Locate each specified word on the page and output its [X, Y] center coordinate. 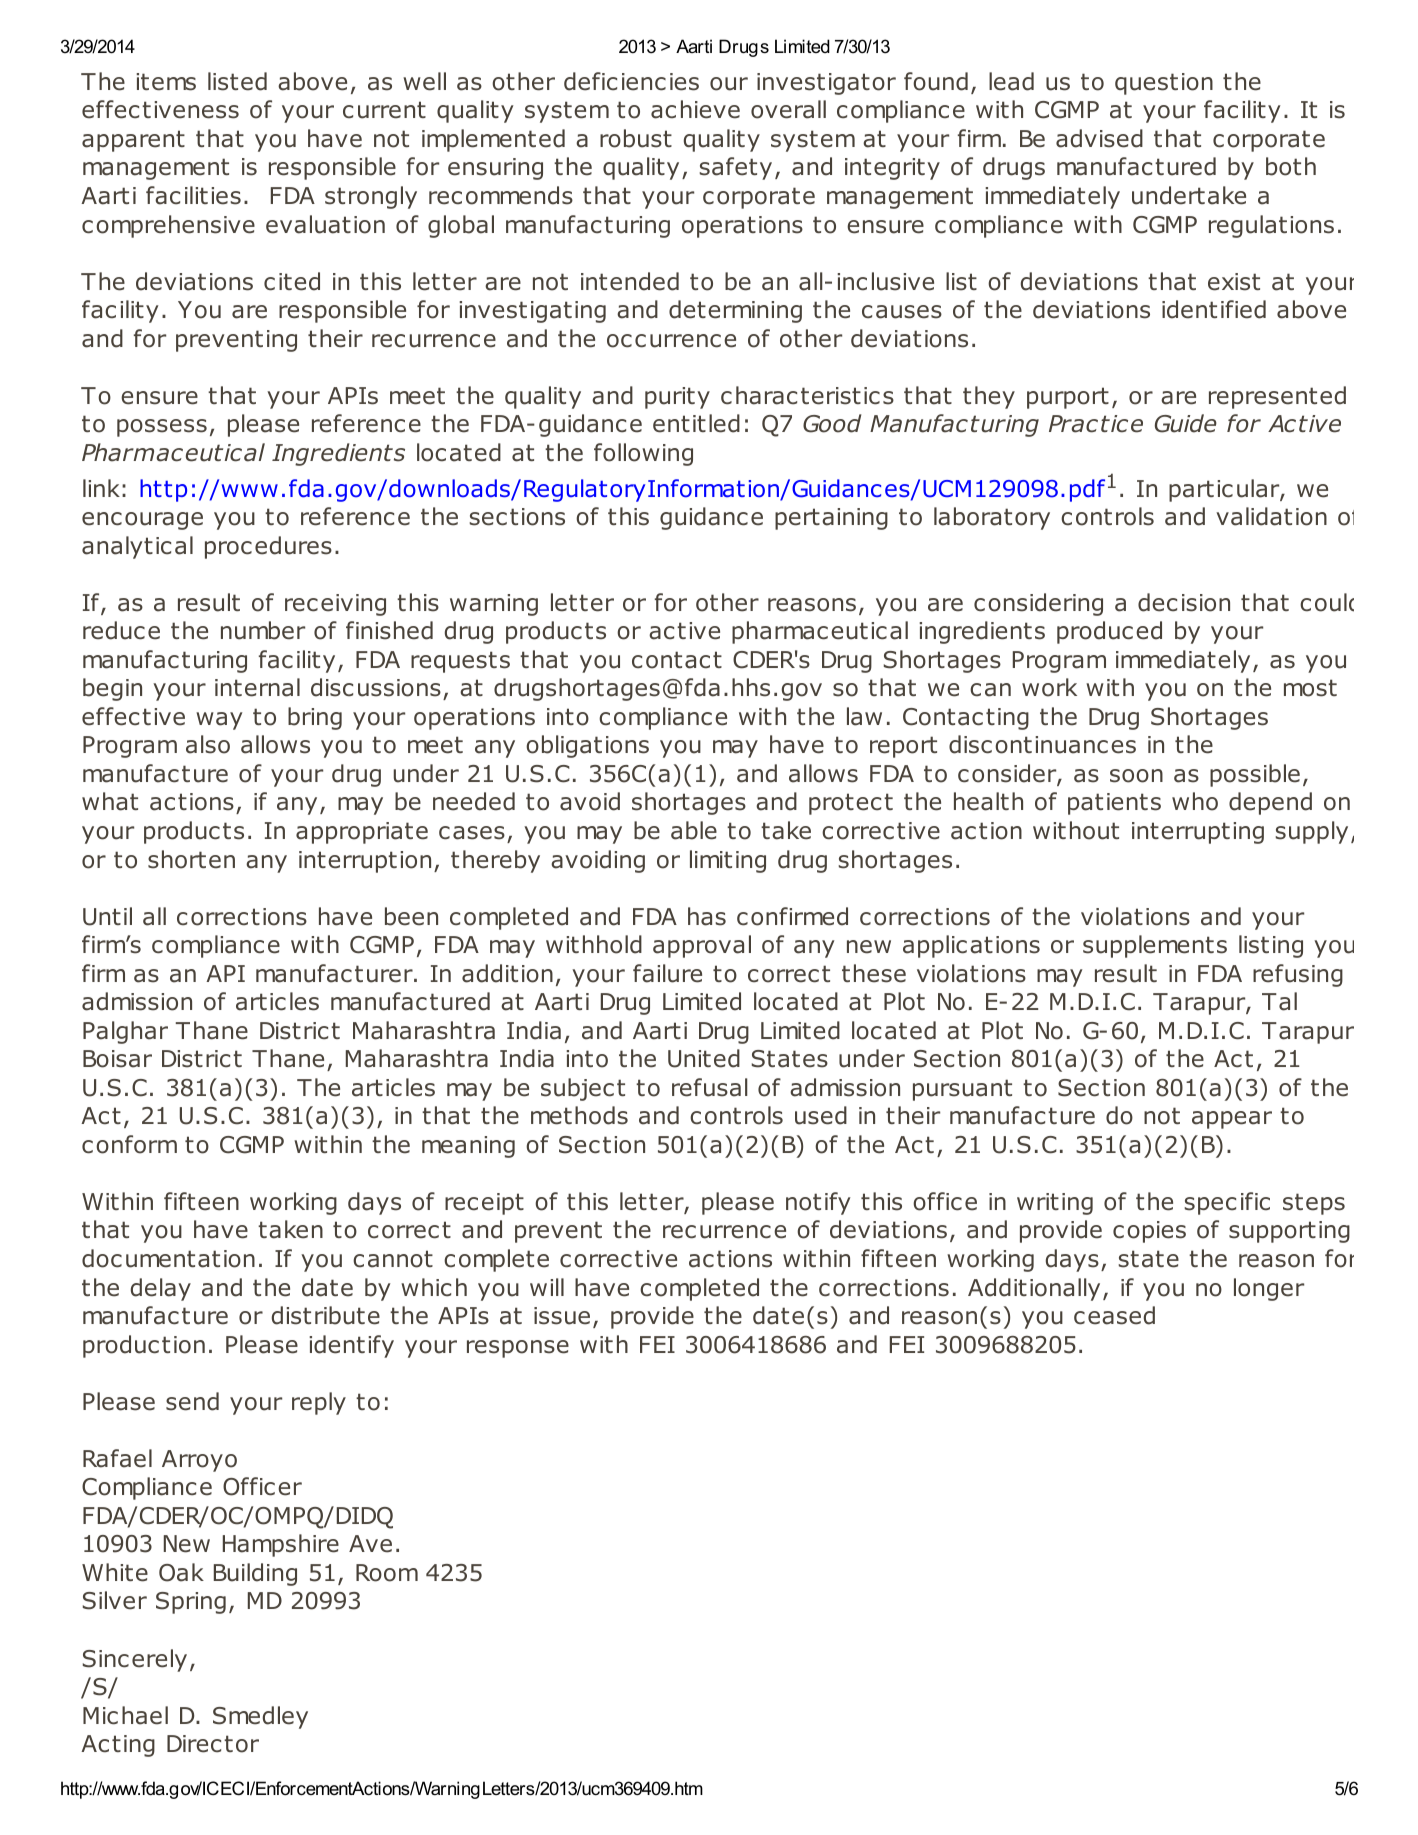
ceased [1114, 1315]
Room [387, 1573]
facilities [193, 195]
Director [213, 1744]
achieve [695, 109]
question [1164, 84]
